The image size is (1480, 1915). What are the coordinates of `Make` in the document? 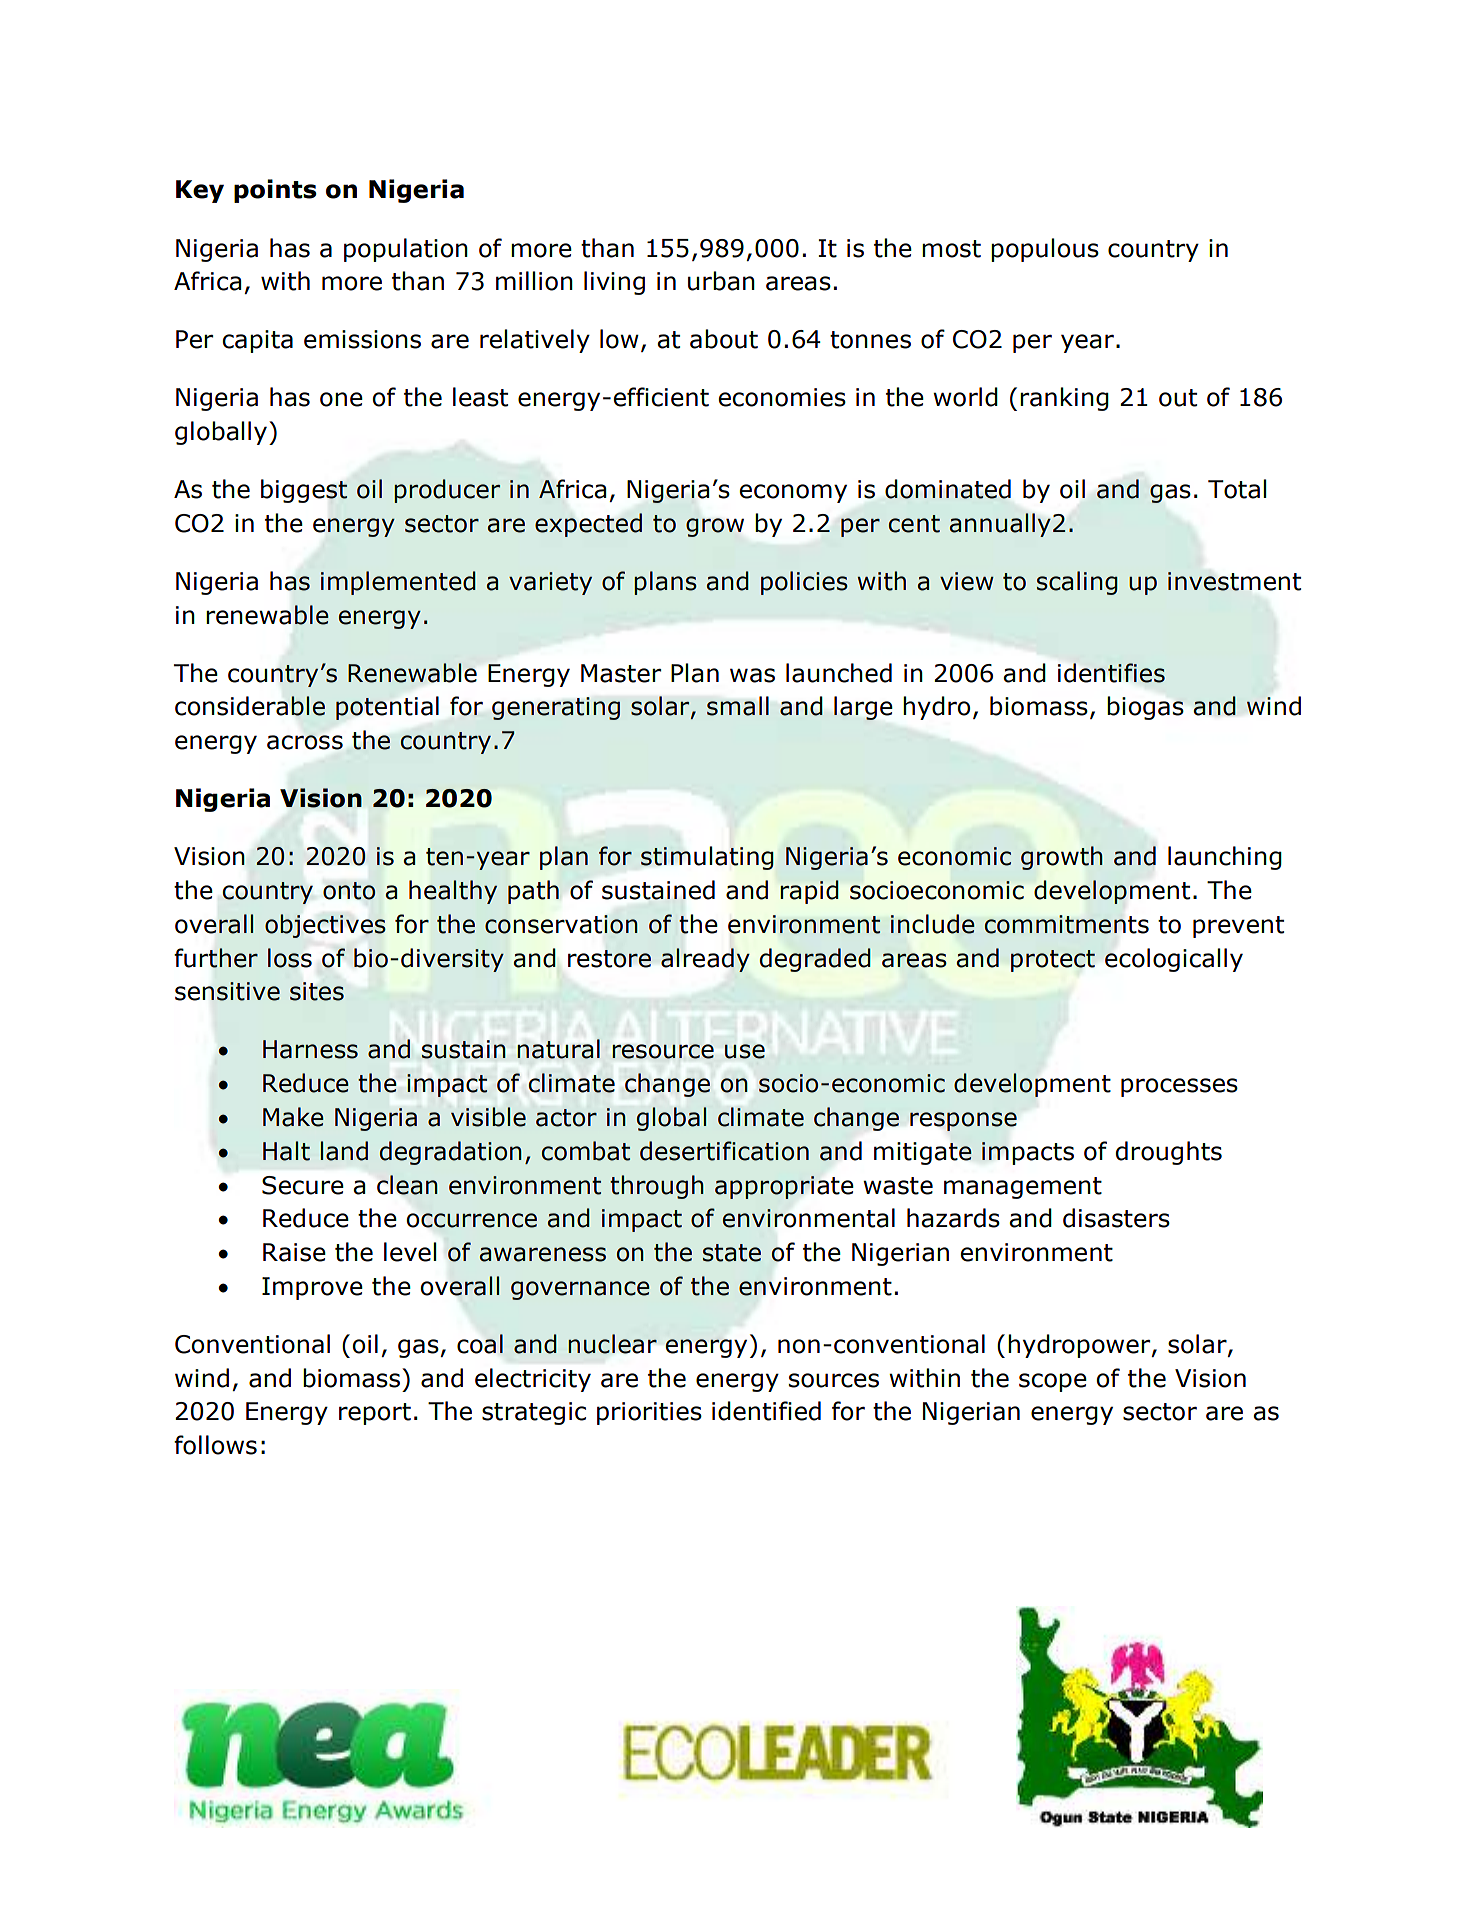 It's located at (293, 1117).
